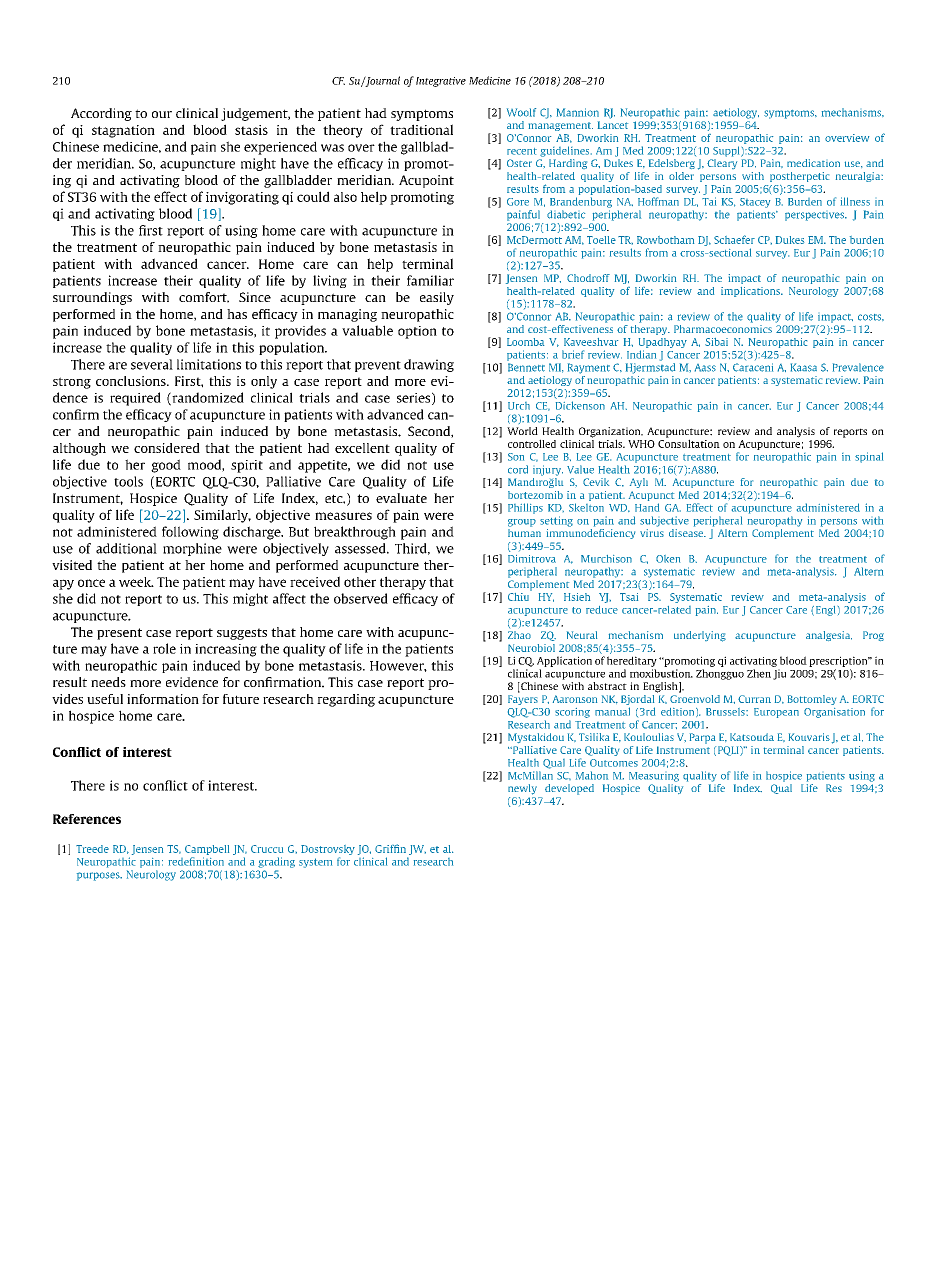 This image has height=1270, width=952. Describe the element at coordinates (521, 112) in the image. I see `Woolf` at that location.
